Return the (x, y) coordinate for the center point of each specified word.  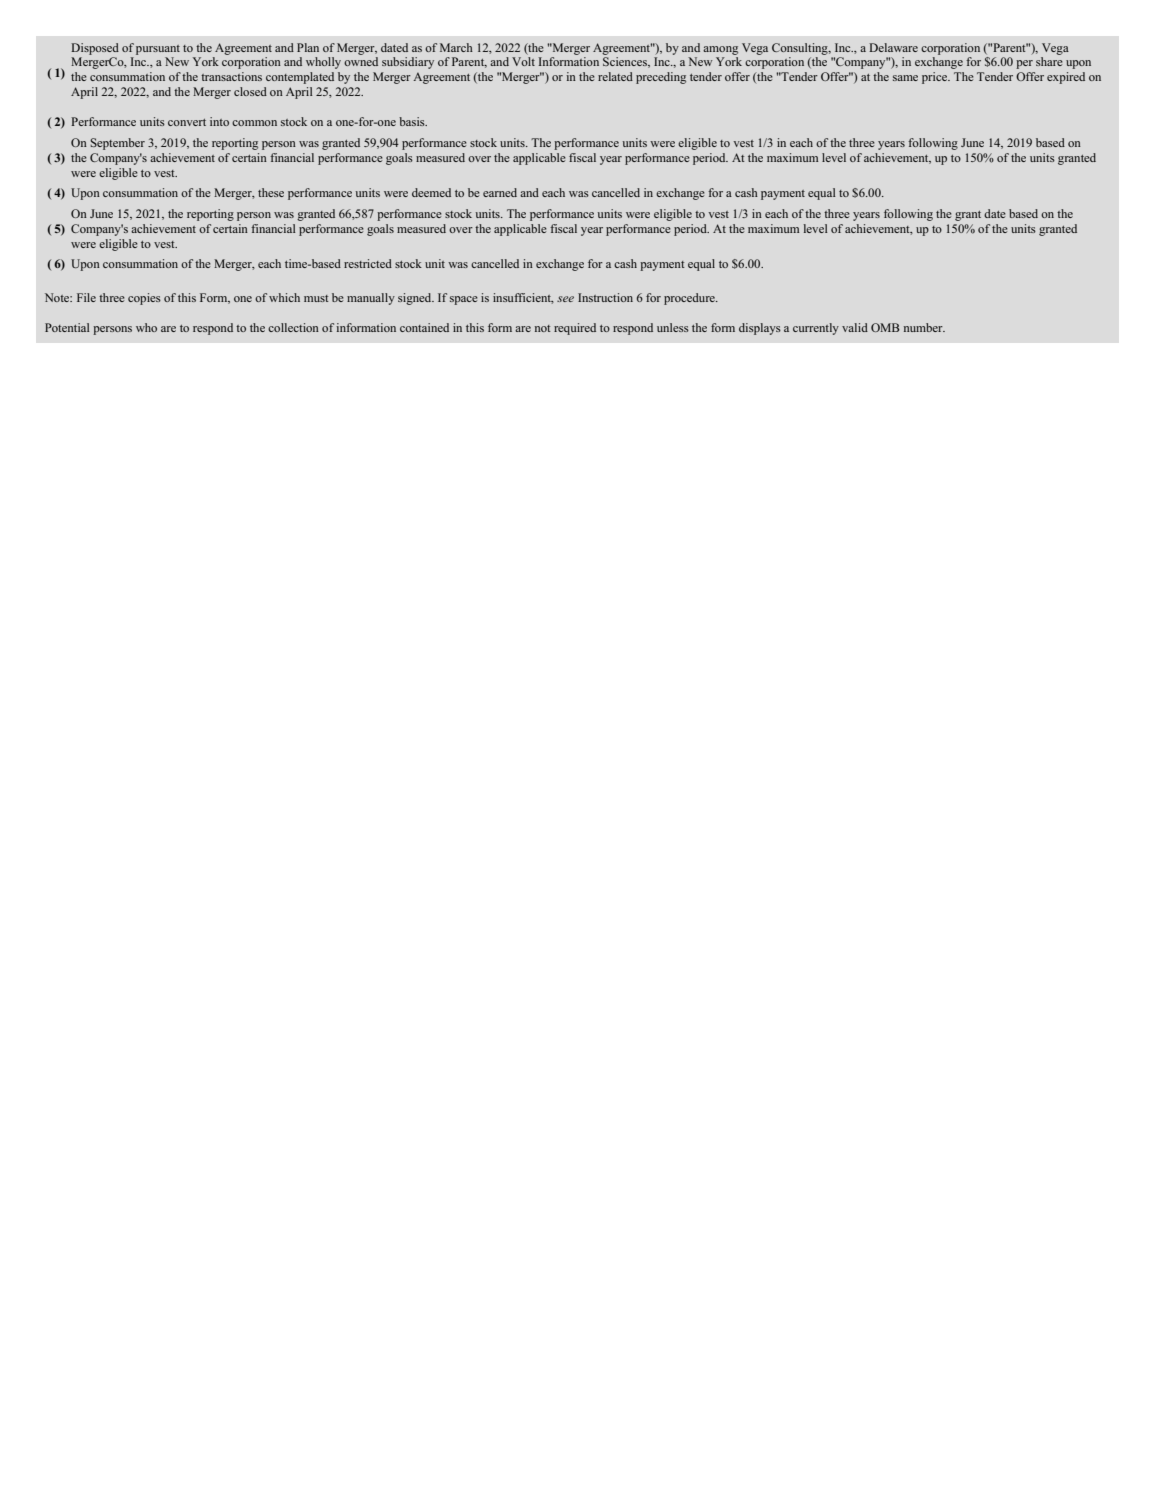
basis (413, 121)
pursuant (158, 50)
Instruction (605, 297)
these (271, 192)
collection (293, 327)
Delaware (893, 47)
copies (144, 299)
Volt (523, 61)
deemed (431, 192)
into (219, 121)
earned (500, 192)
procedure (690, 299)
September (117, 144)
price (936, 78)
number (924, 327)
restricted (368, 263)
